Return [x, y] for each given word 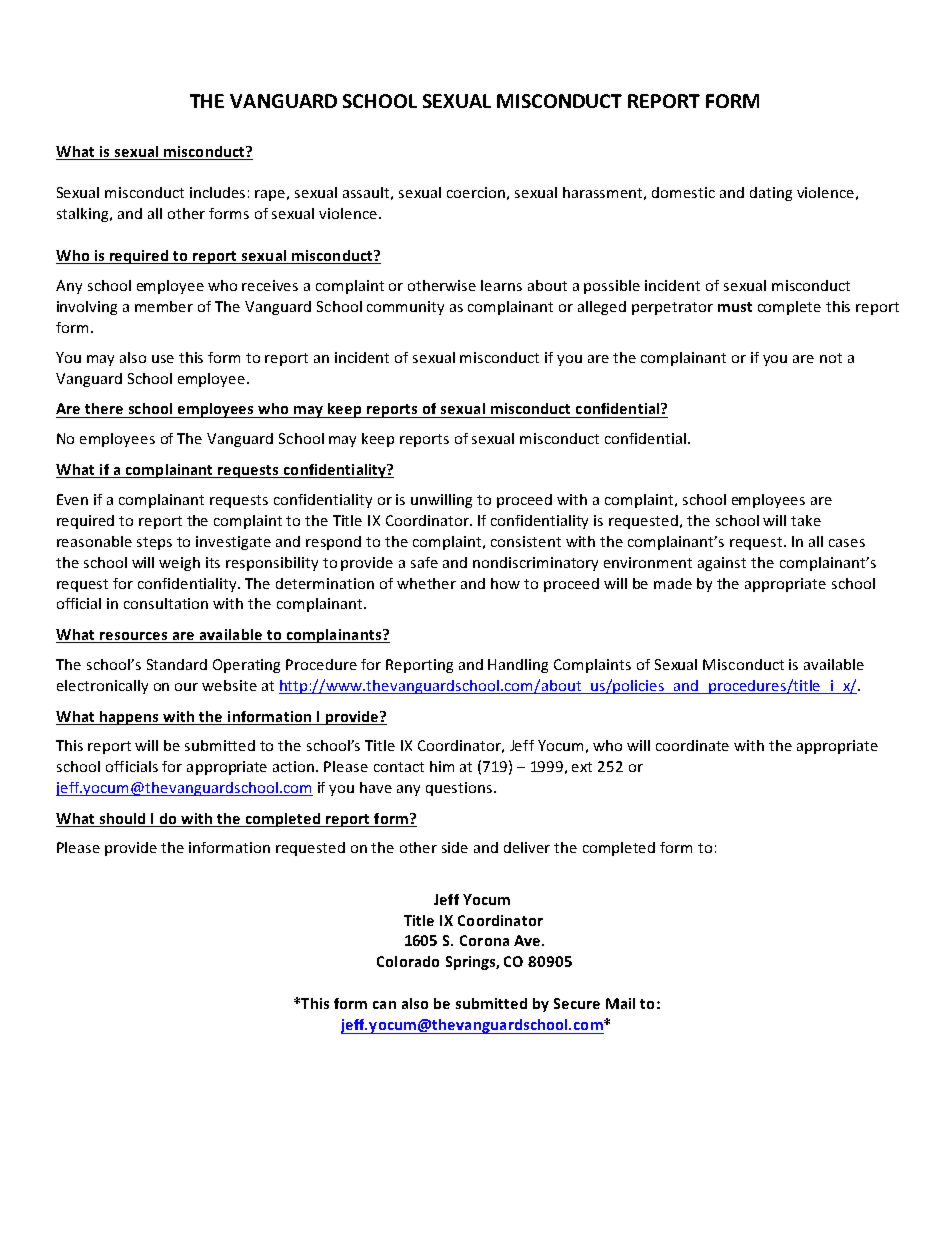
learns [501, 285]
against [722, 564]
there [104, 408]
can [384, 1005]
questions [460, 789]
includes [217, 192]
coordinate [692, 745]
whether [426, 583]
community [405, 308]
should [122, 818]
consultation [166, 603]
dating [771, 194]
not [831, 358]
